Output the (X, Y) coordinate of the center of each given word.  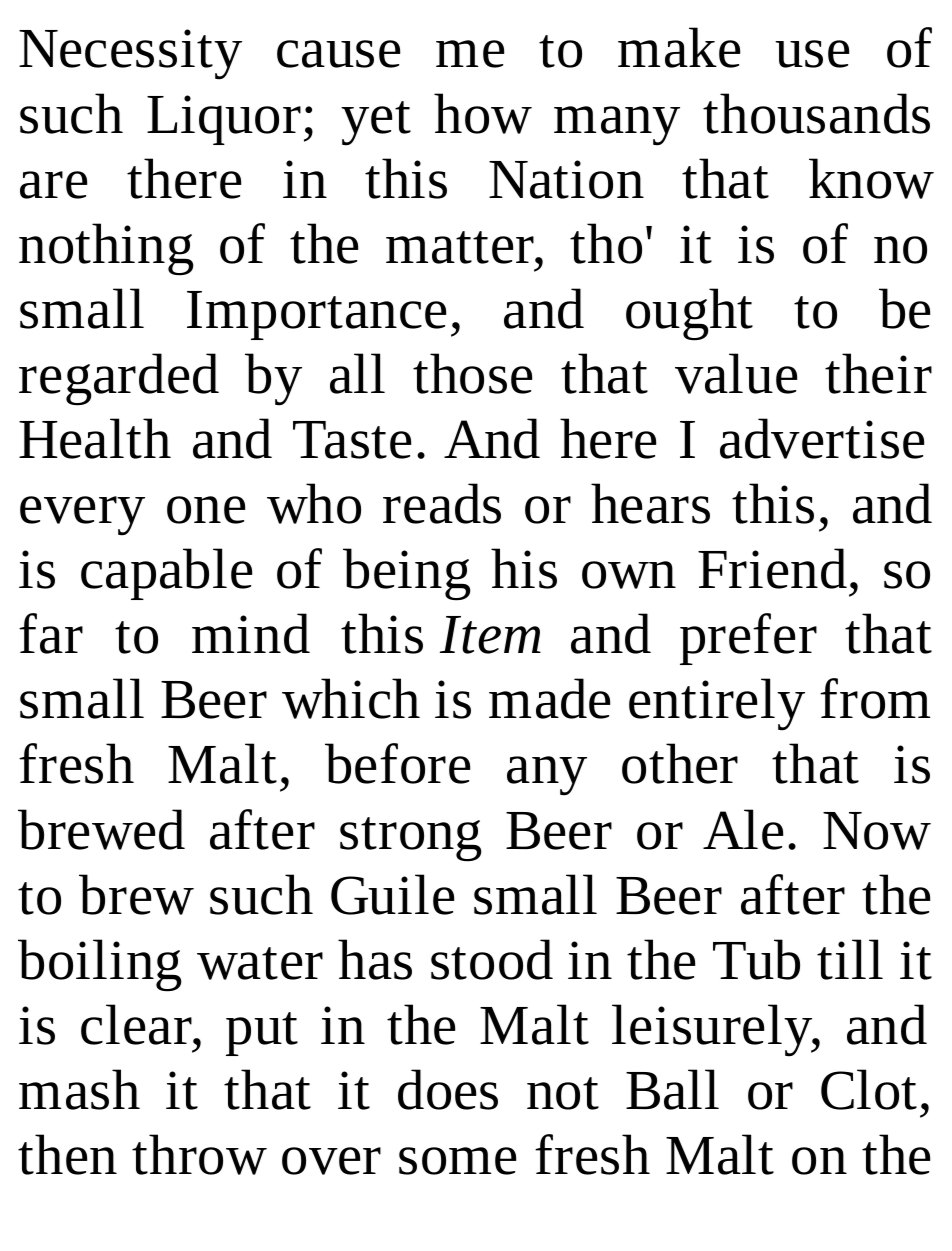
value (736, 373)
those (472, 373)
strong (411, 839)
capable (166, 574)
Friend (772, 568)
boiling (100, 965)
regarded (119, 379)
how (483, 113)
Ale (743, 829)
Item (490, 635)
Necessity (130, 54)
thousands (816, 113)
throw (199, 1154)
